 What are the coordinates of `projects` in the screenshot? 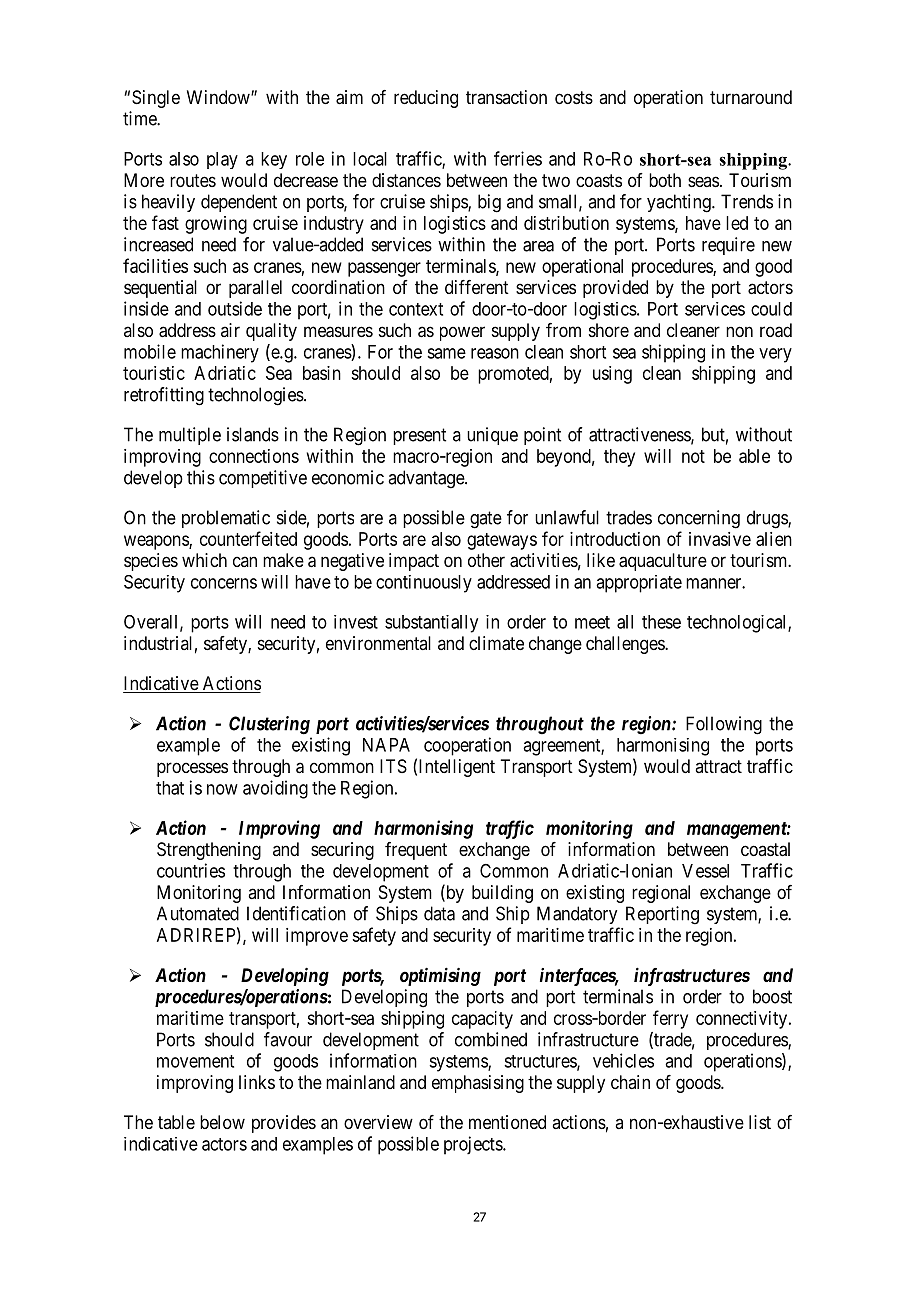 It's located at (474, 1145).
